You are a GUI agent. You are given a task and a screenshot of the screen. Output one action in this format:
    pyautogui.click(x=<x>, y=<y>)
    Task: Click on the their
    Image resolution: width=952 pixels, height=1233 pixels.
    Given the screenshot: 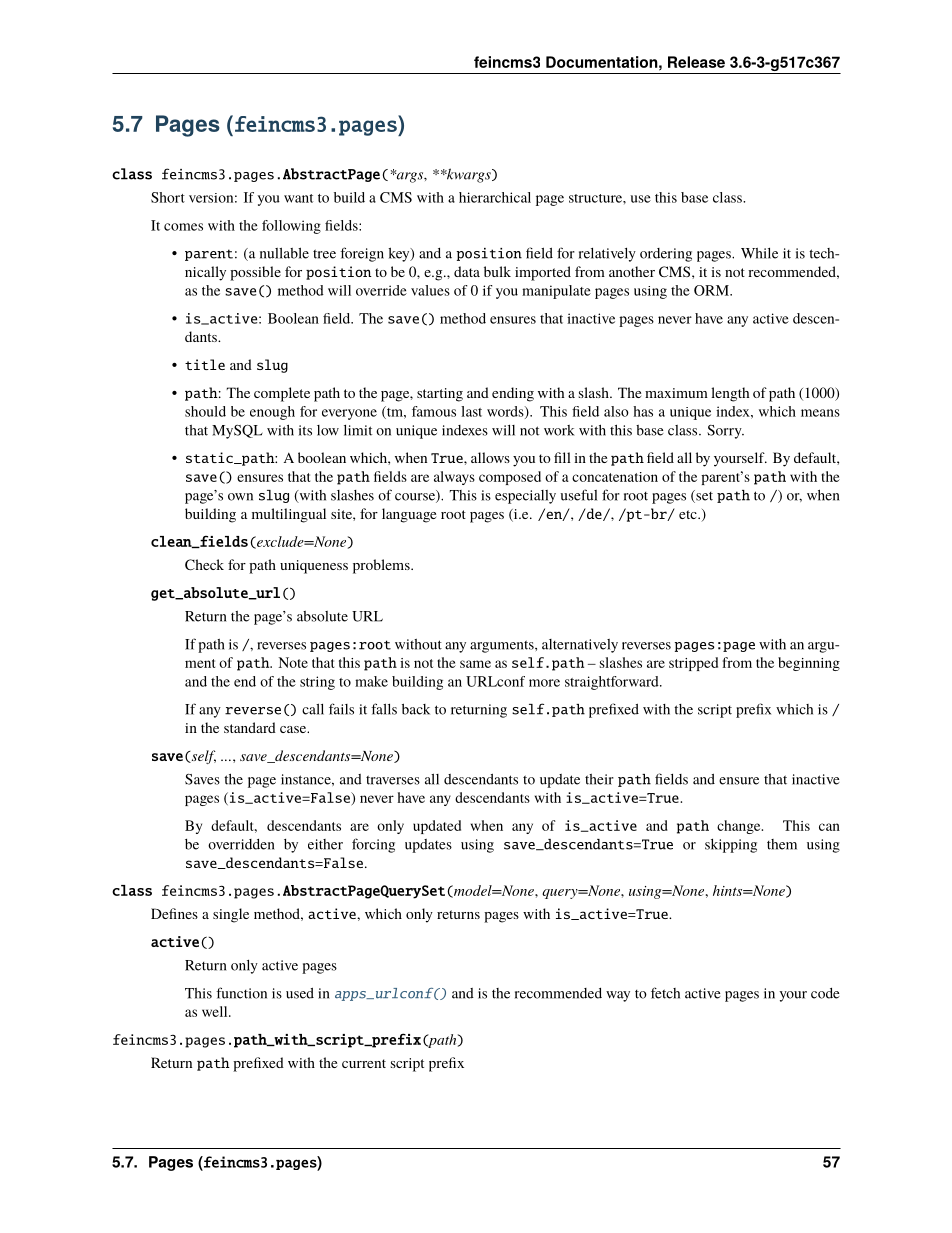 What is the action you would take?
    pyautogui.click(x=599, y=779)
